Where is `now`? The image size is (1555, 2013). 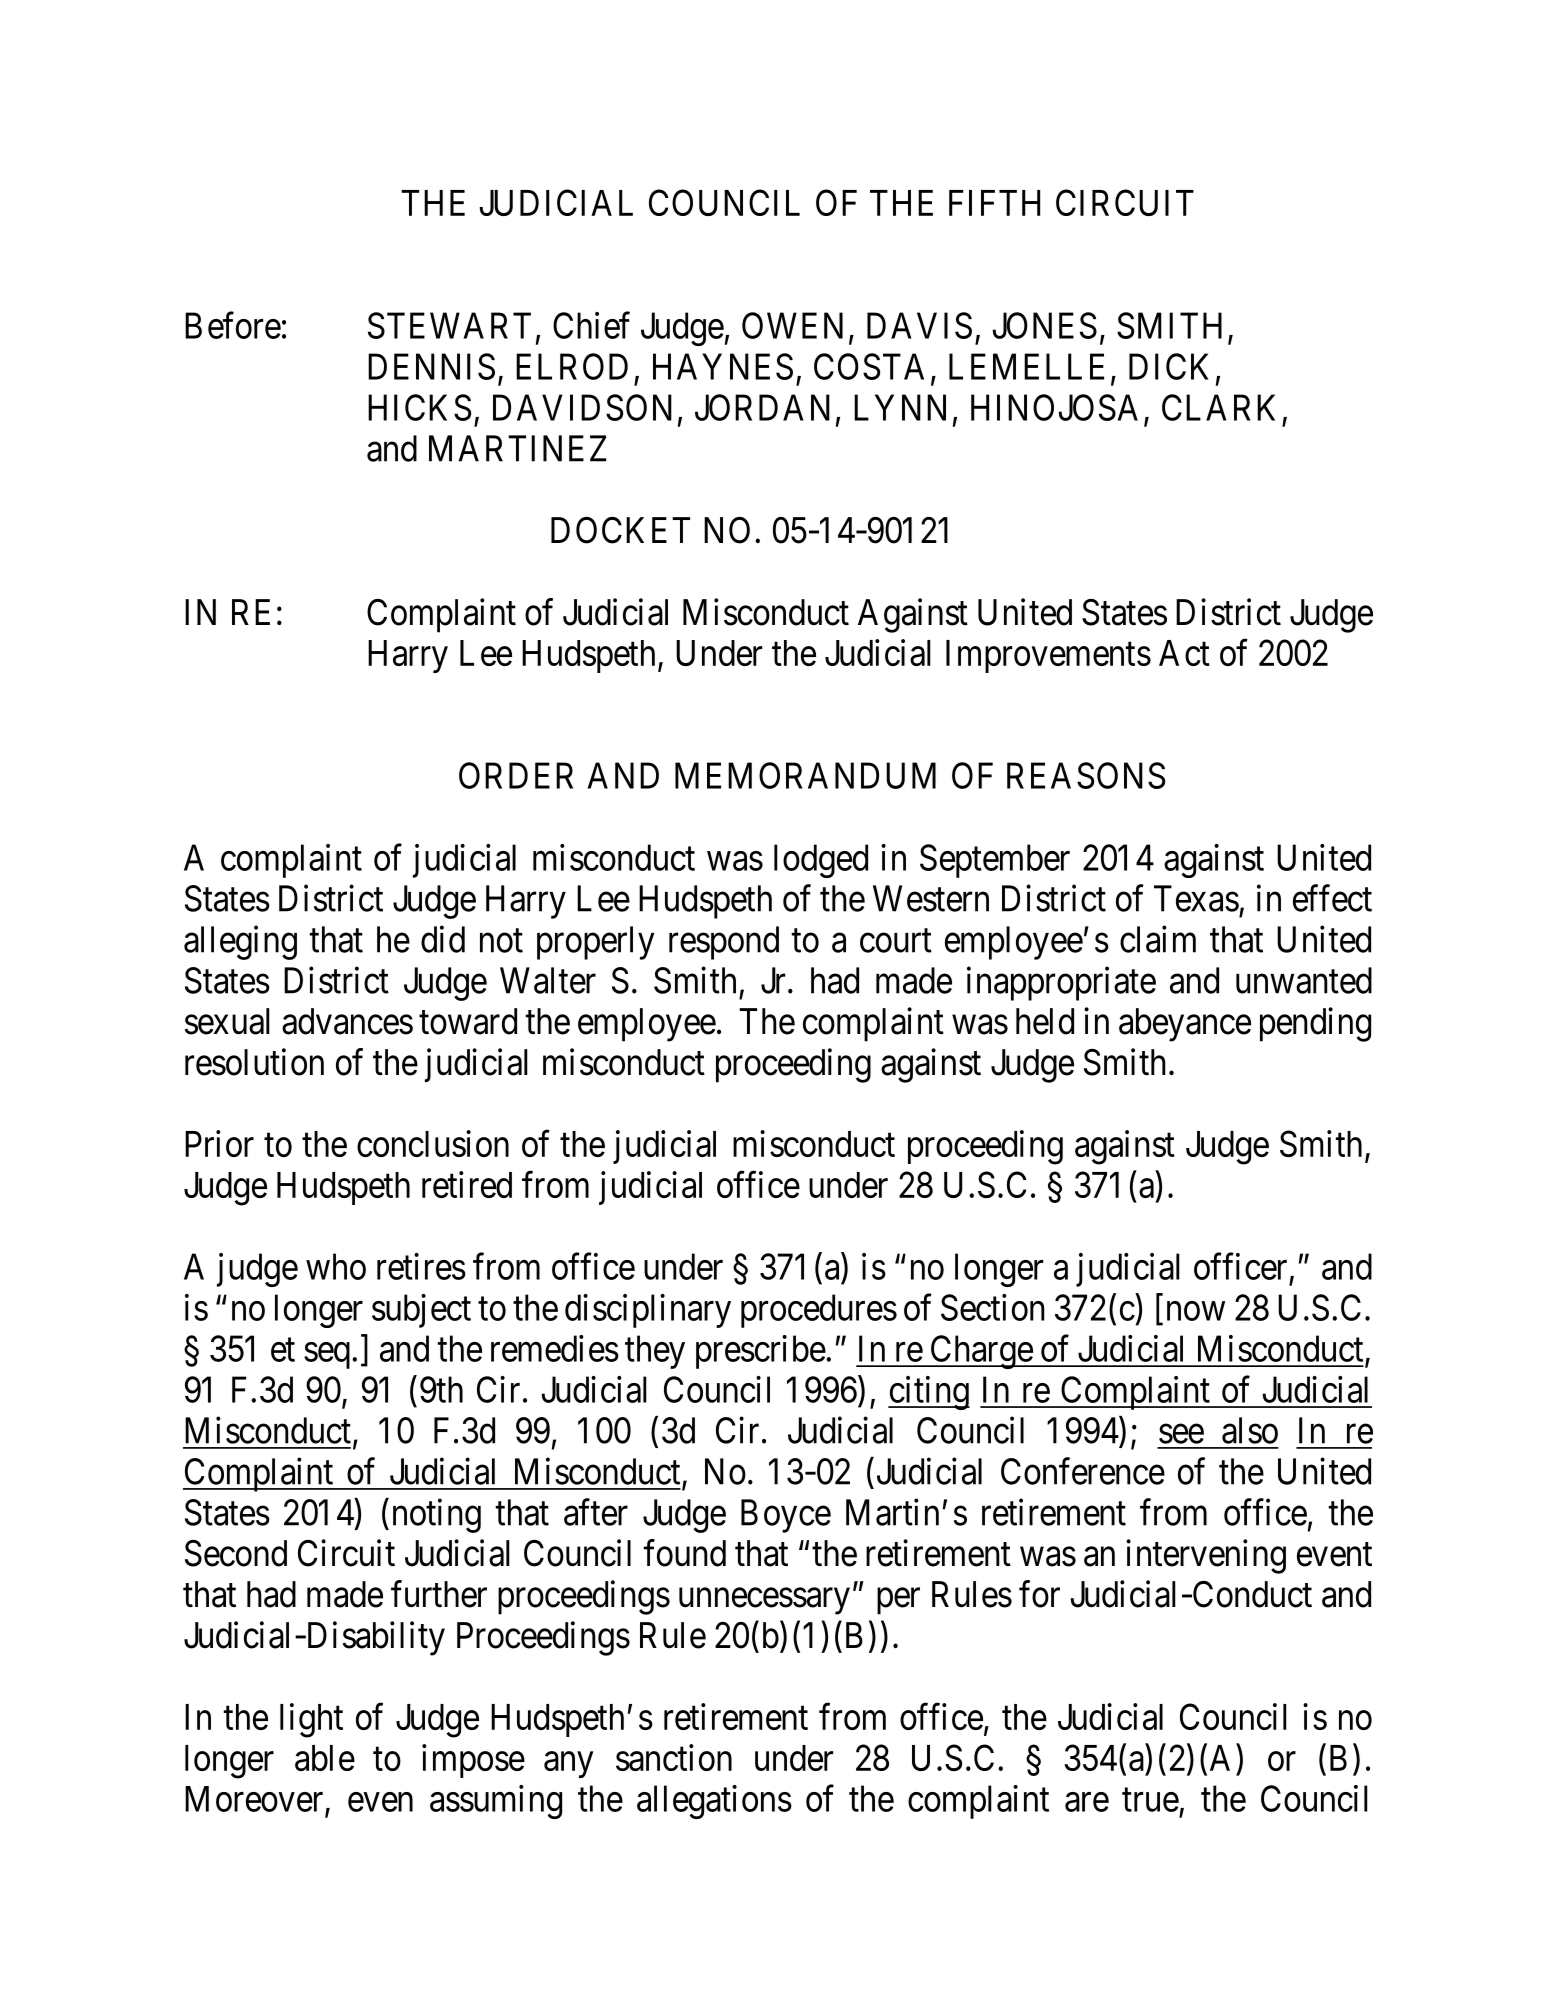
now is located at coordinates (1196, 1311).
